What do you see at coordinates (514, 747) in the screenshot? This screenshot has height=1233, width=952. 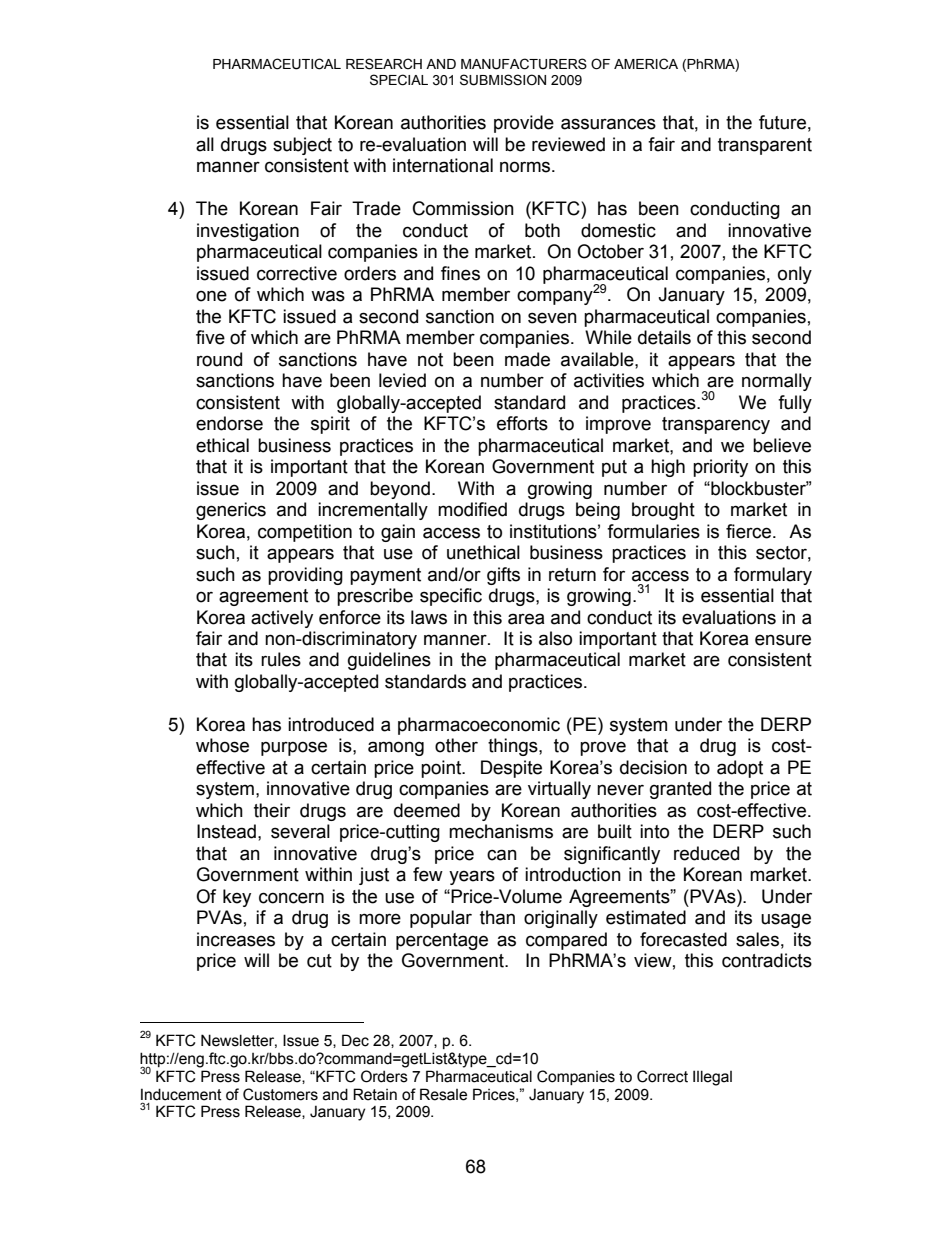 I see `things` at bounding box center [514, 747].
